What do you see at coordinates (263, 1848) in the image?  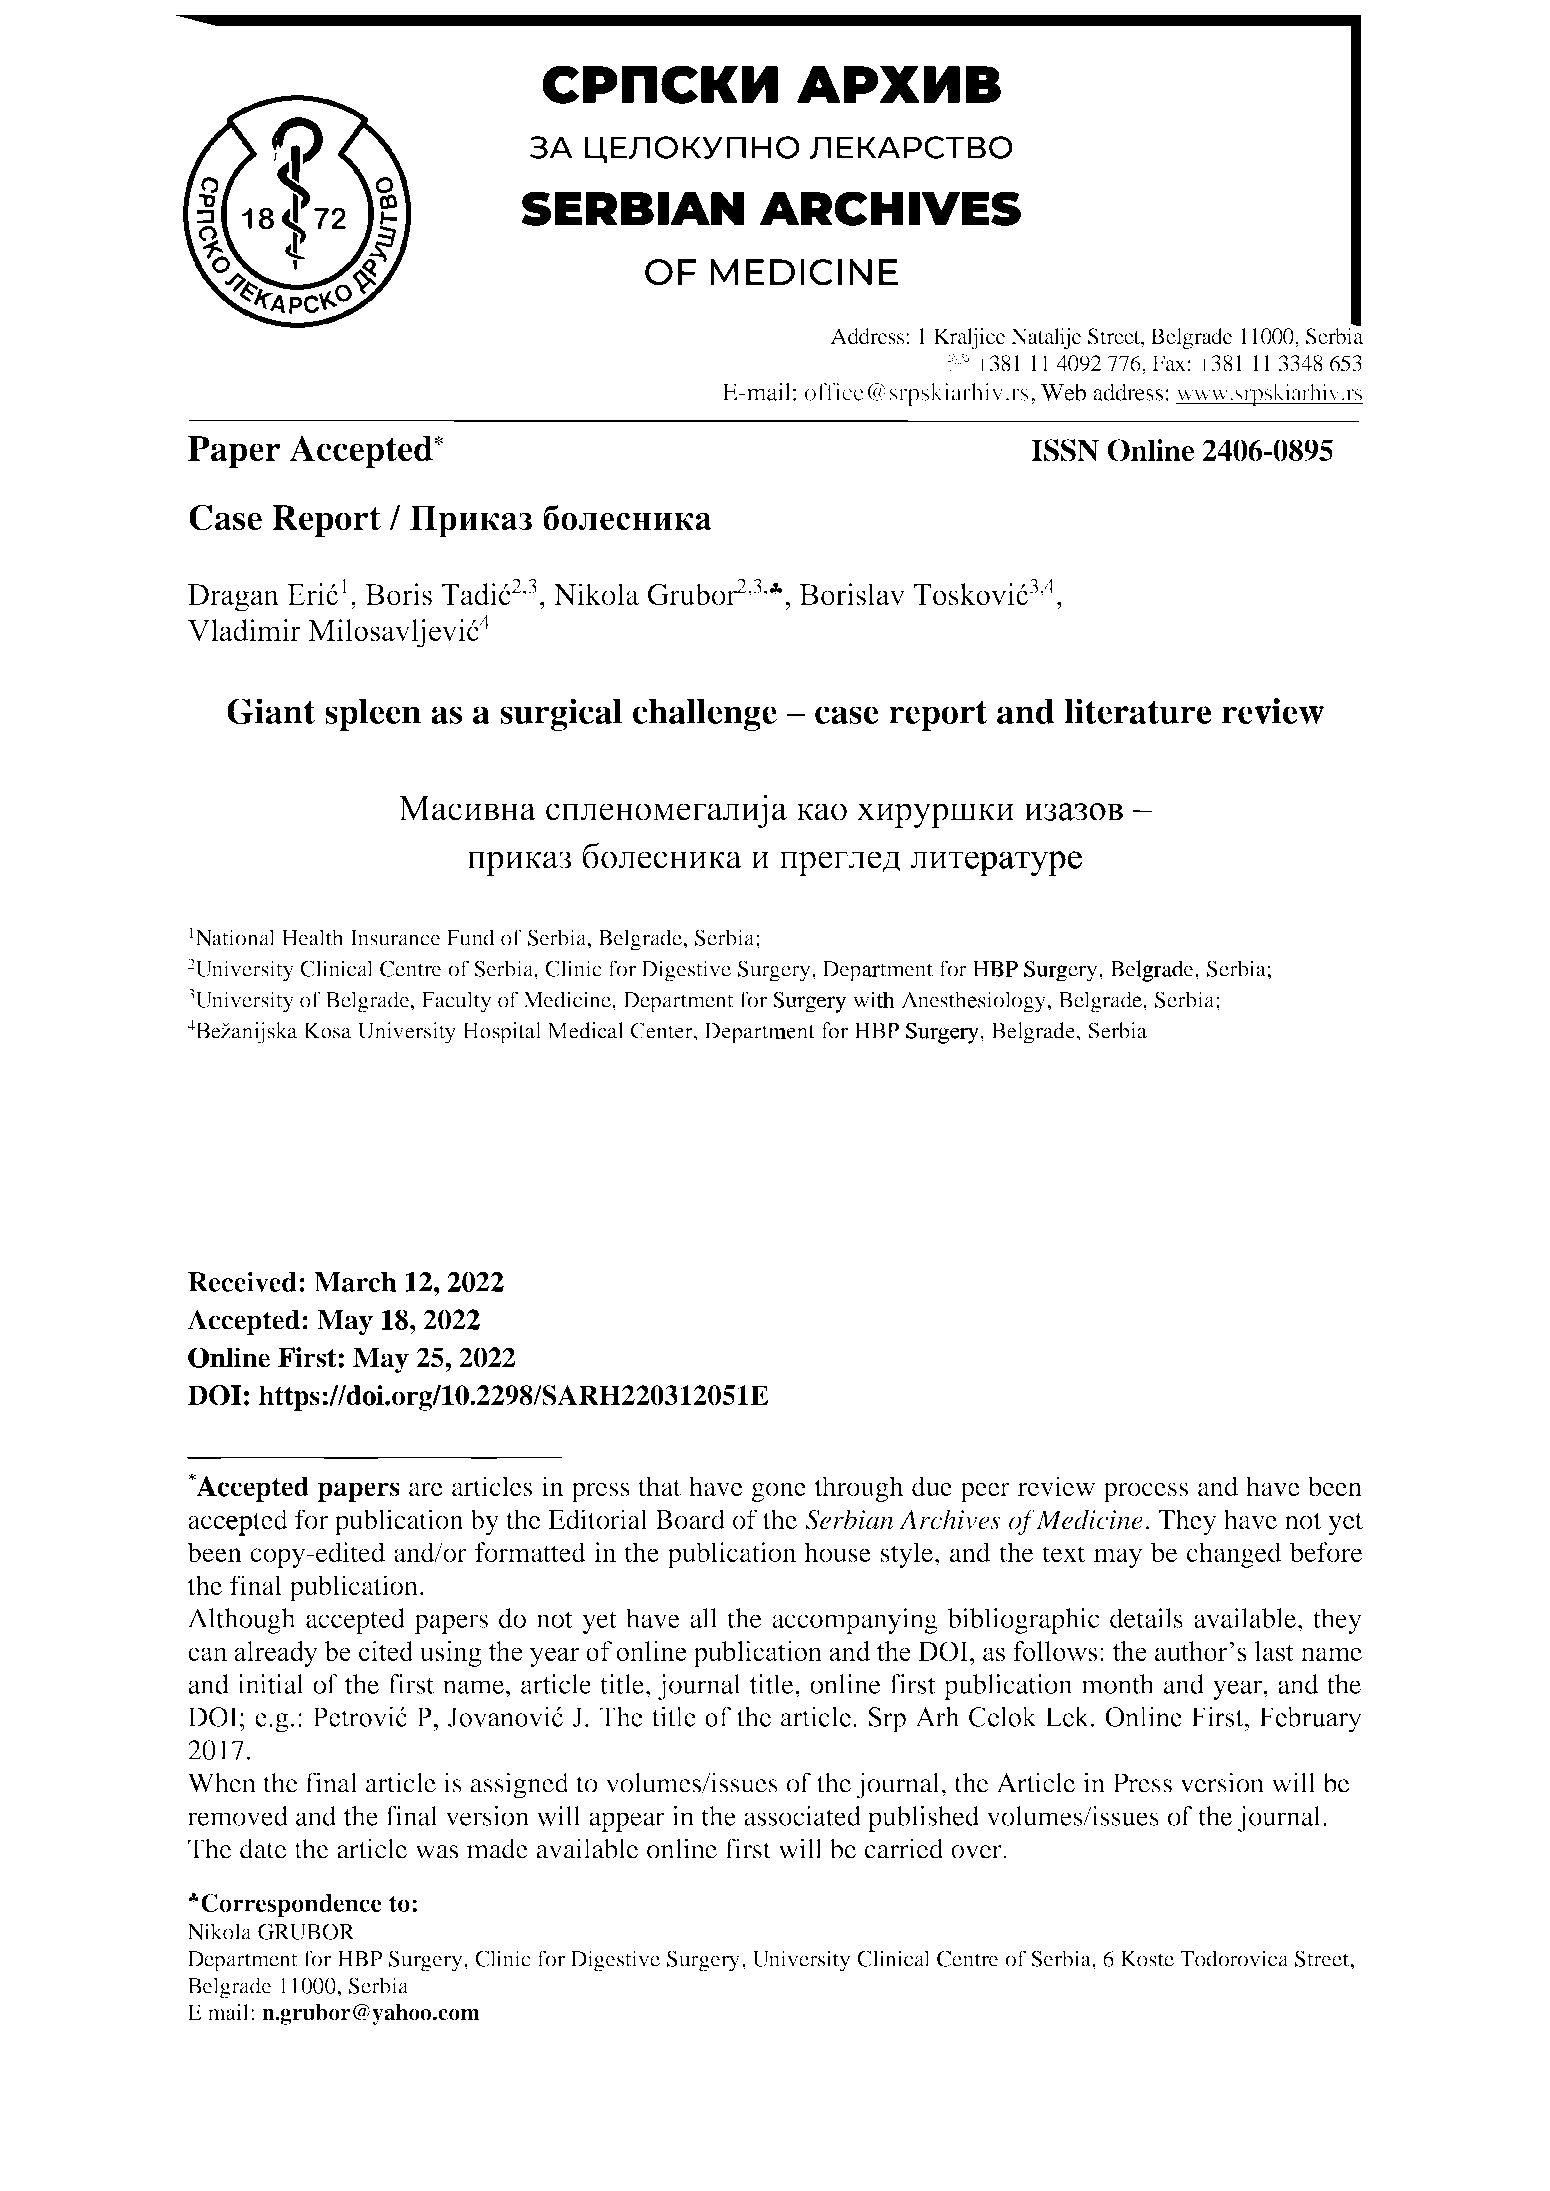 I see `date` at bounding box center [263, 1848].
